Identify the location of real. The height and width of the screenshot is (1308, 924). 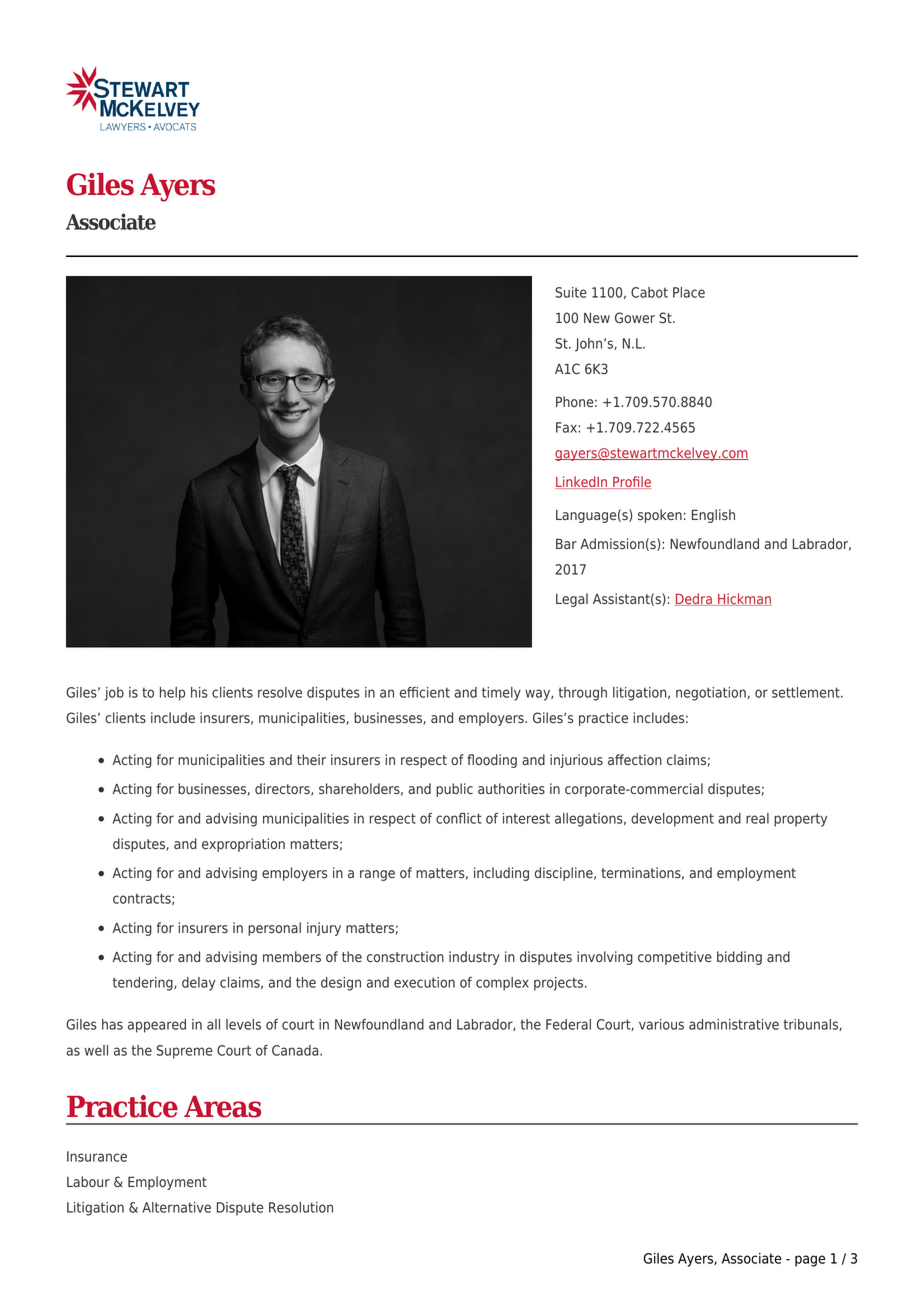
(757, 818).
